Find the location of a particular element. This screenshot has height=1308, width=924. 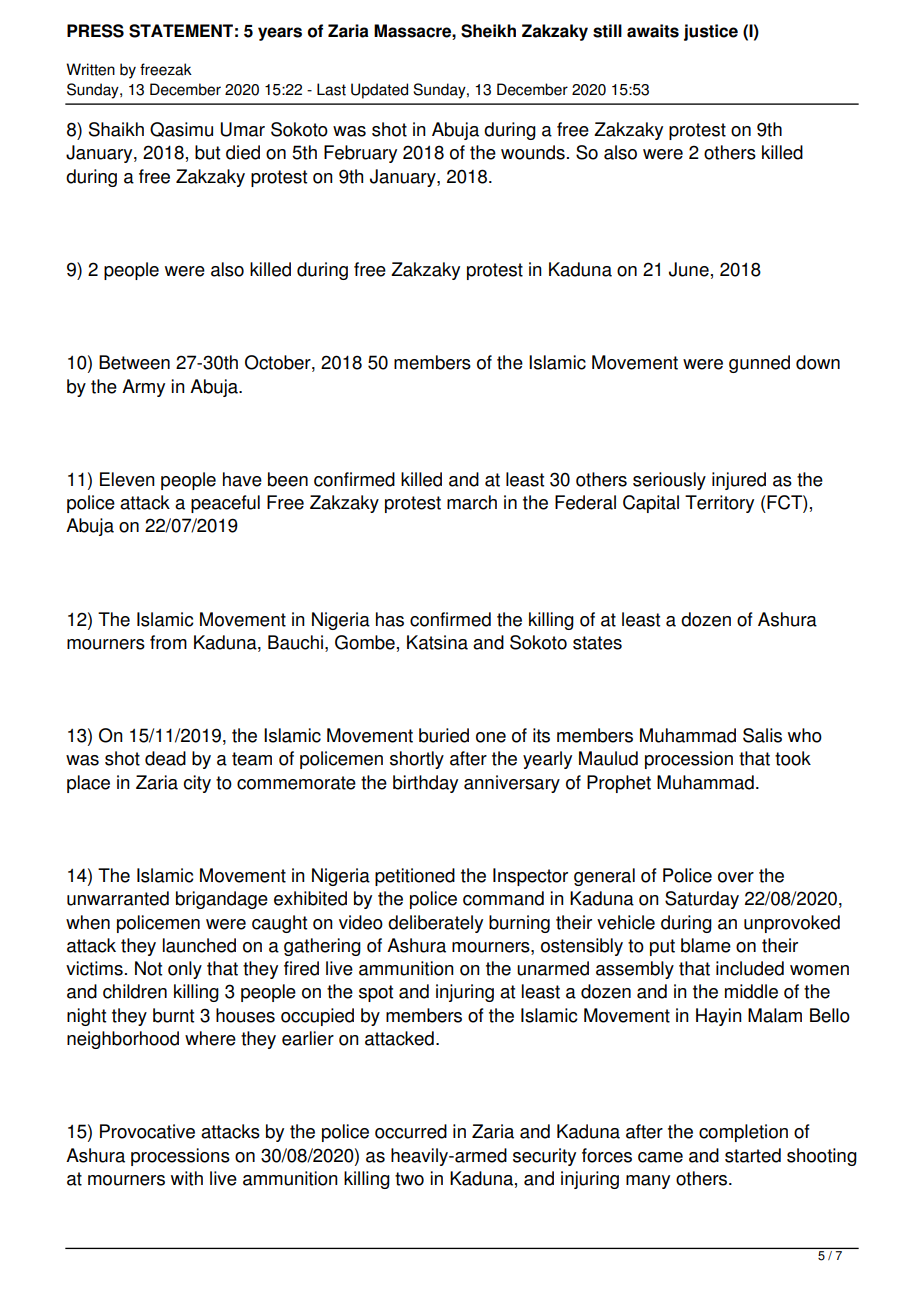

birthday is located at coordinates (425, 784).
